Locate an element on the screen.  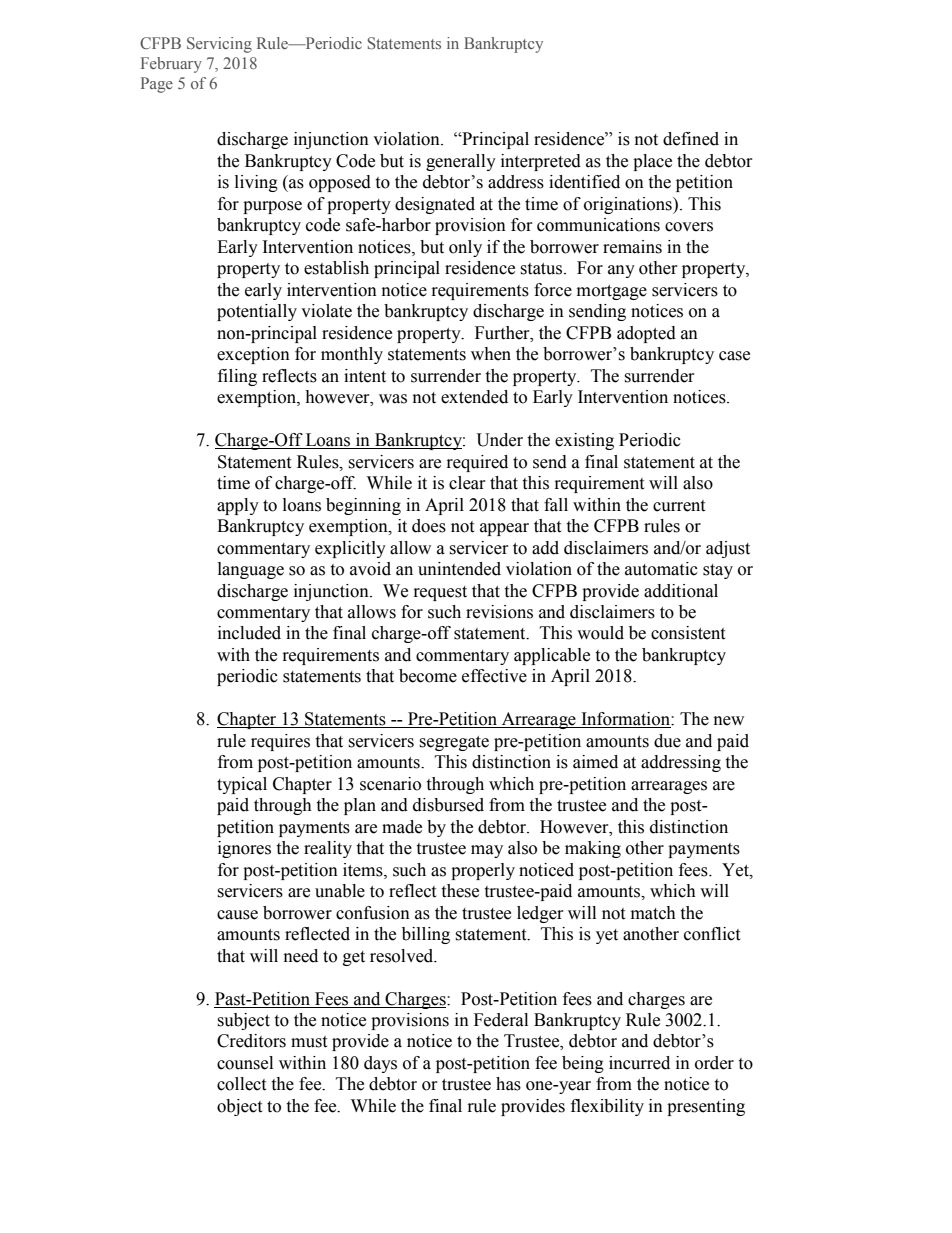
incurred is located at coordinates (639, 1063).
